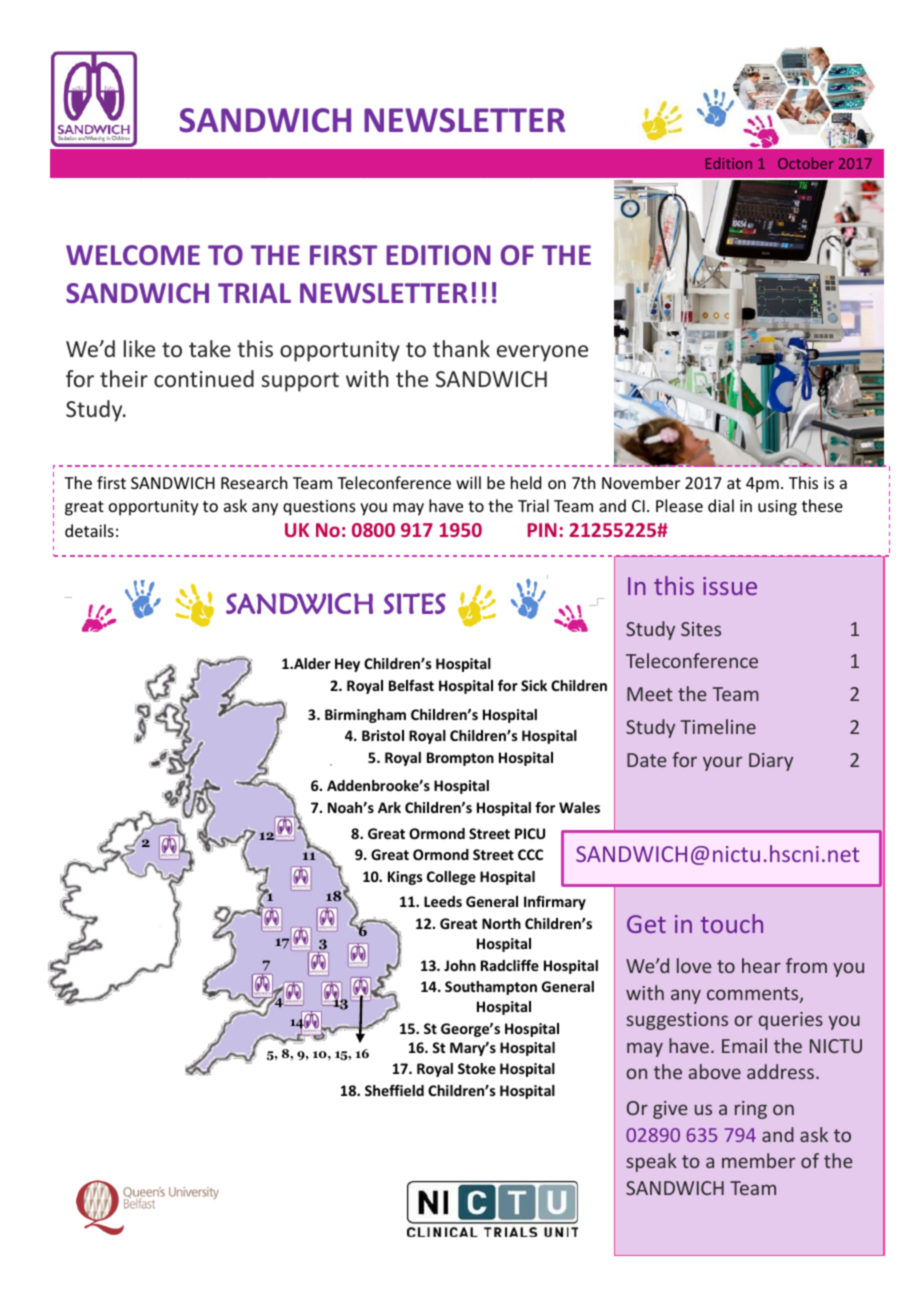 The width and height of the page is (924, 1308). What do you see at coordinates (722, 763) in the page?
I see `your` at bounding box center [722, 763].
